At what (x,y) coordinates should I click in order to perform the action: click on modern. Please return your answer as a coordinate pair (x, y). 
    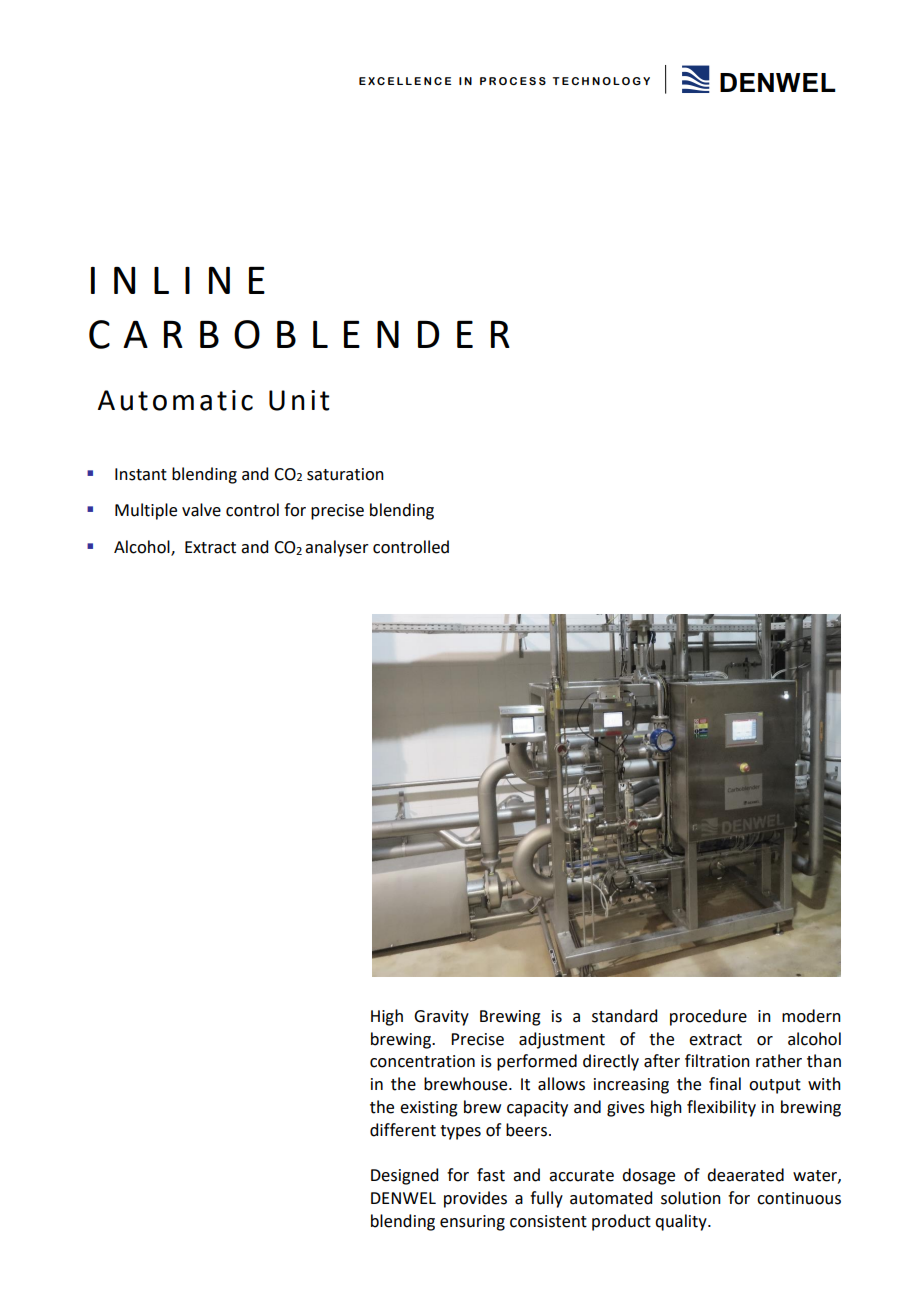
    Looking at the image, I should click on (811, 1016).
